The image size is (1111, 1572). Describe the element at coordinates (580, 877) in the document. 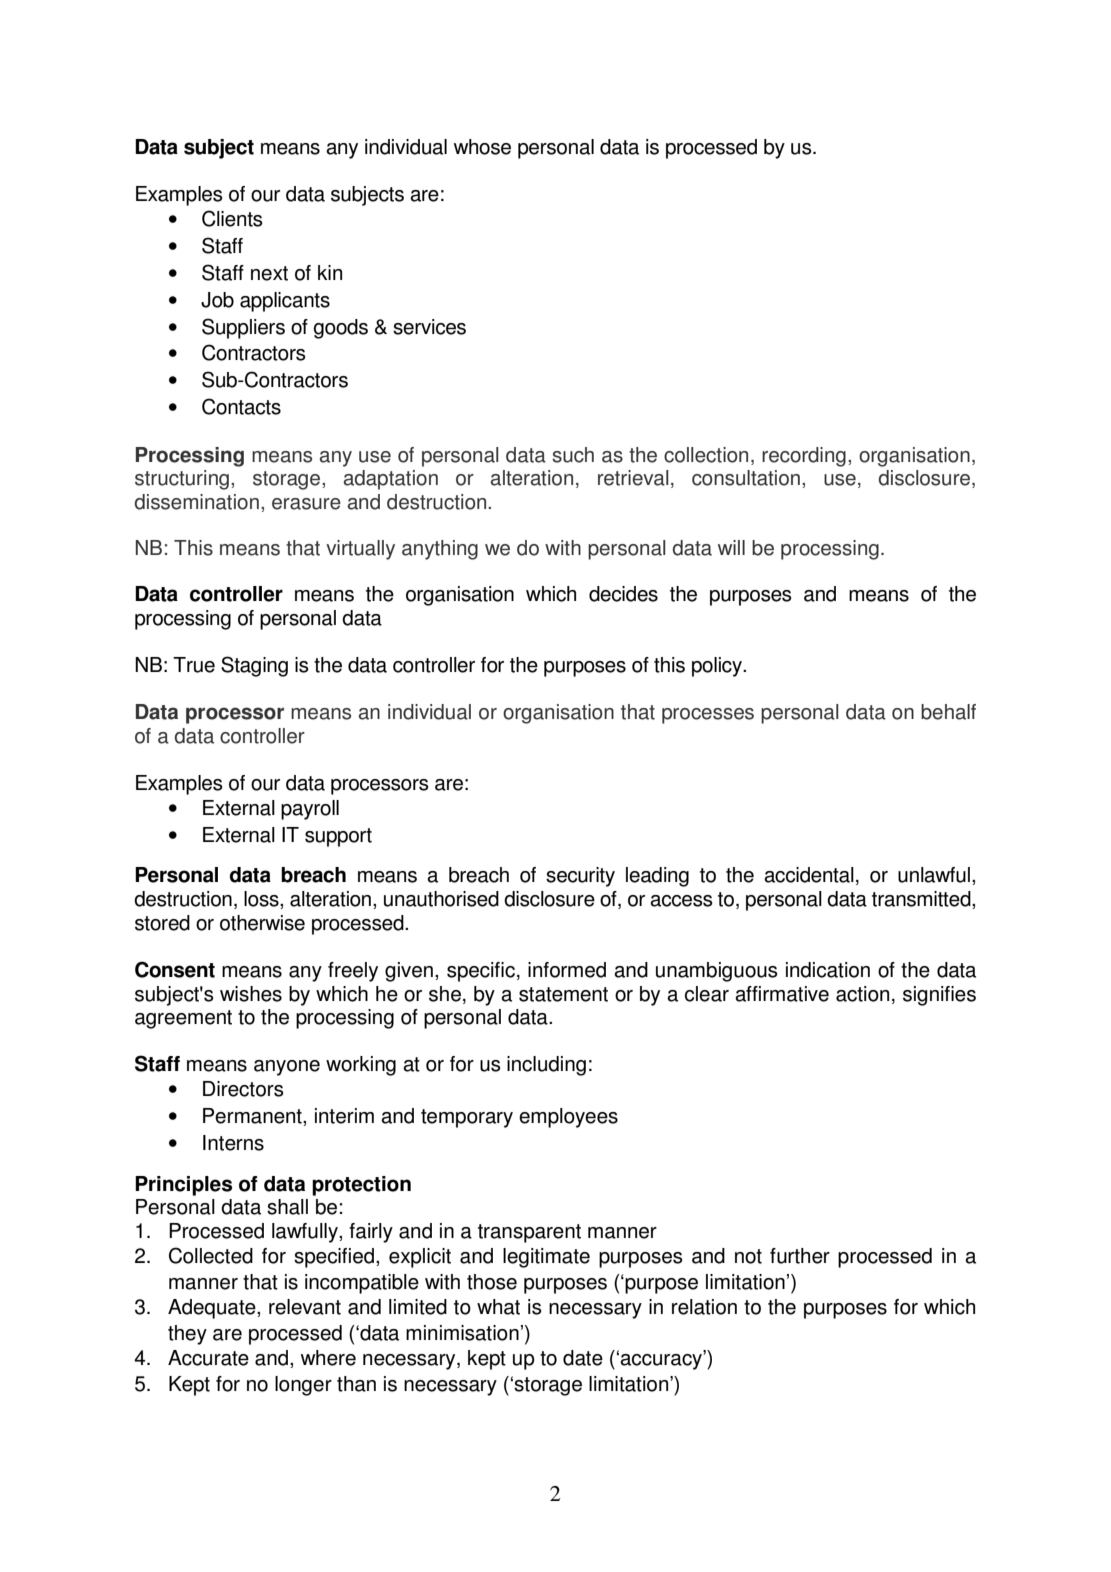

I see `security` at that location.
